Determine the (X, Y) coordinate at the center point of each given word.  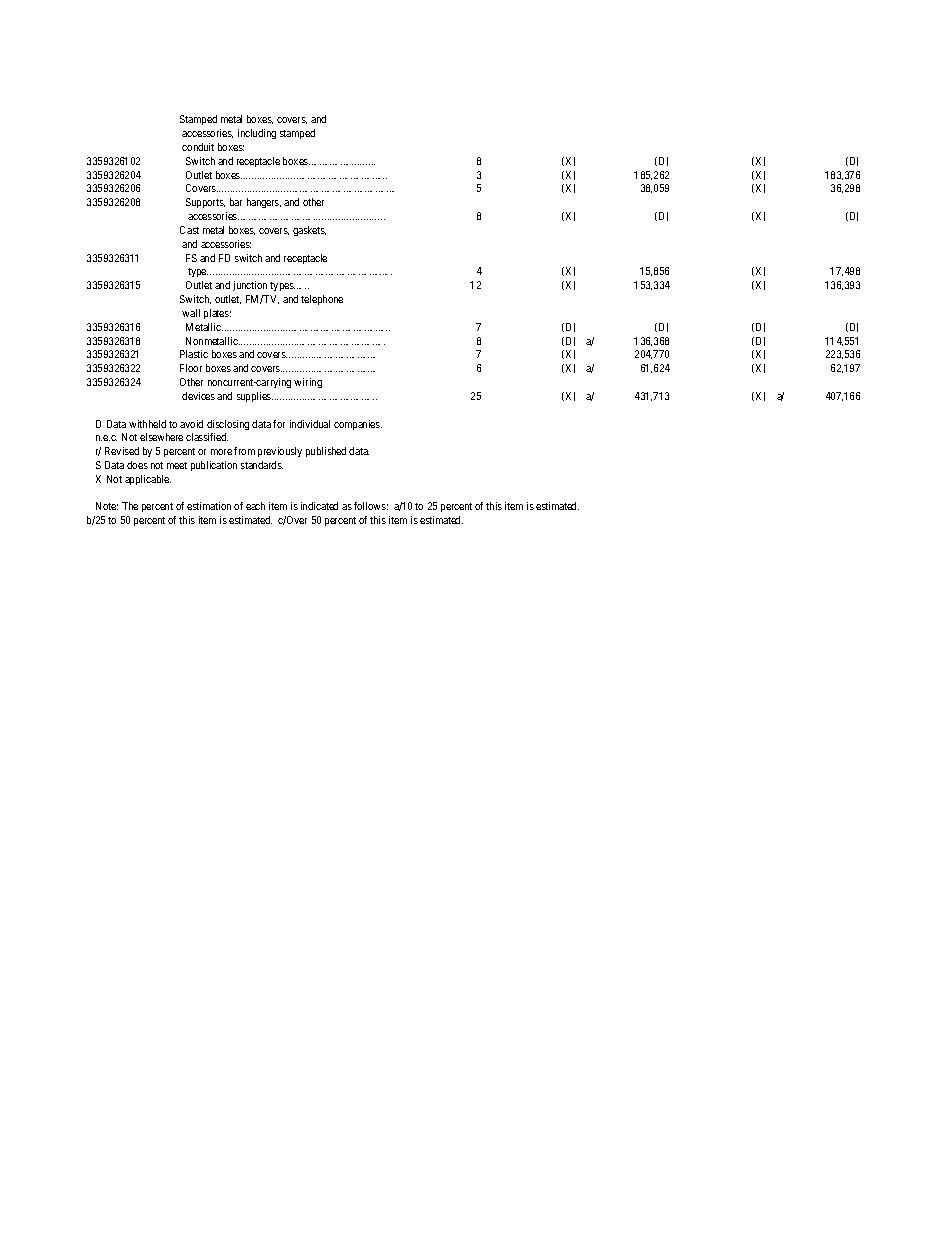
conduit (198, 147)
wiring (308, 383)
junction (250, 286)
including (257, 134)
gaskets (309, 231)
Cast (189, 230)
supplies (255, 397)
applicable (148, 480)
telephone (322, 300)
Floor (191, 368)
